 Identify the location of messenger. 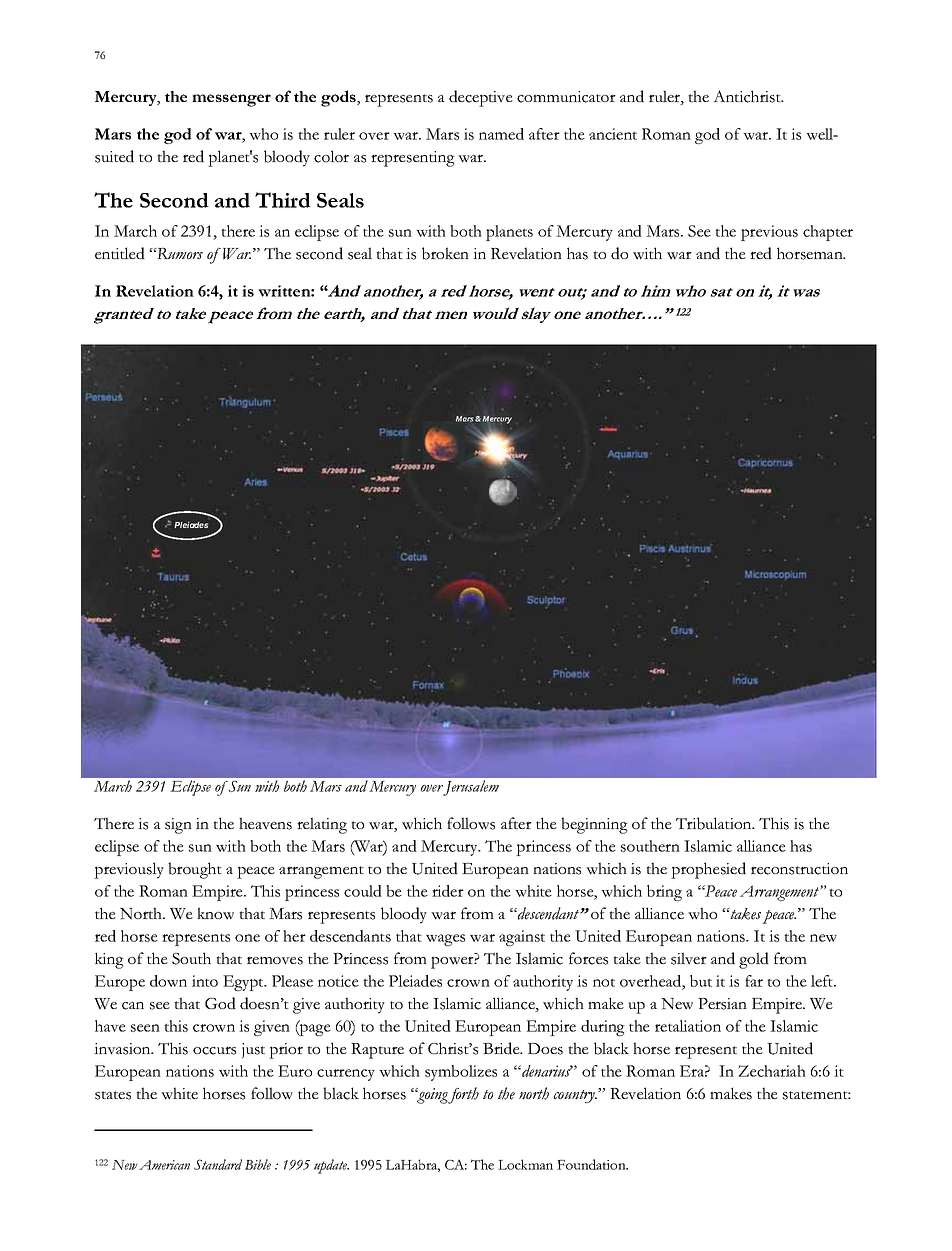
(231, 100).
